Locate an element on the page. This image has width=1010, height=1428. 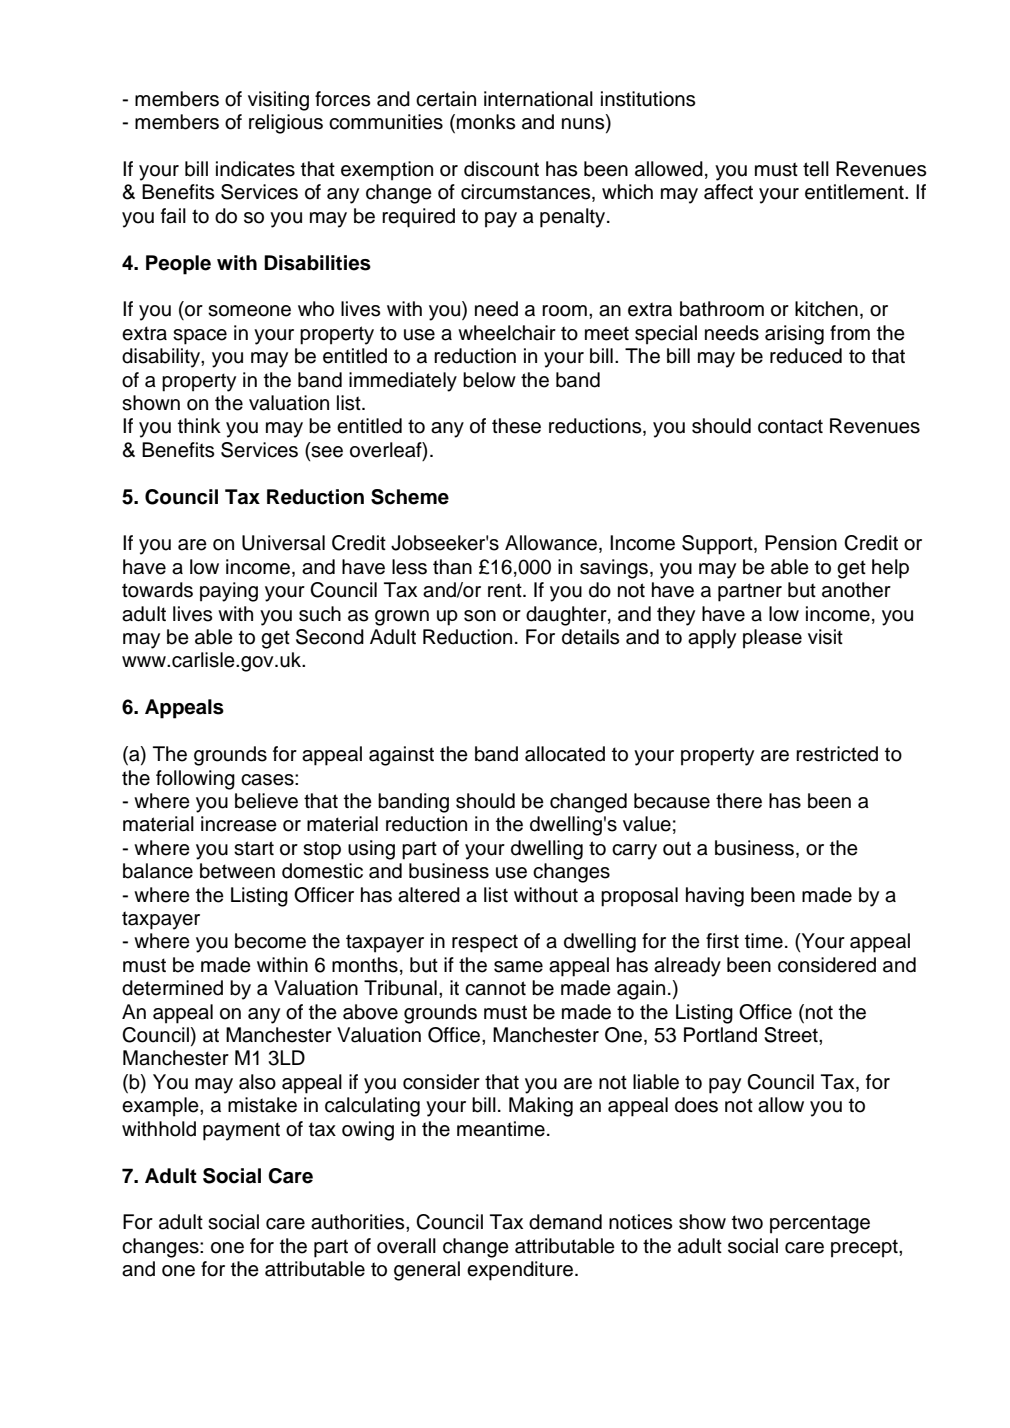
authorities is located at coordinates (359, 1222).
